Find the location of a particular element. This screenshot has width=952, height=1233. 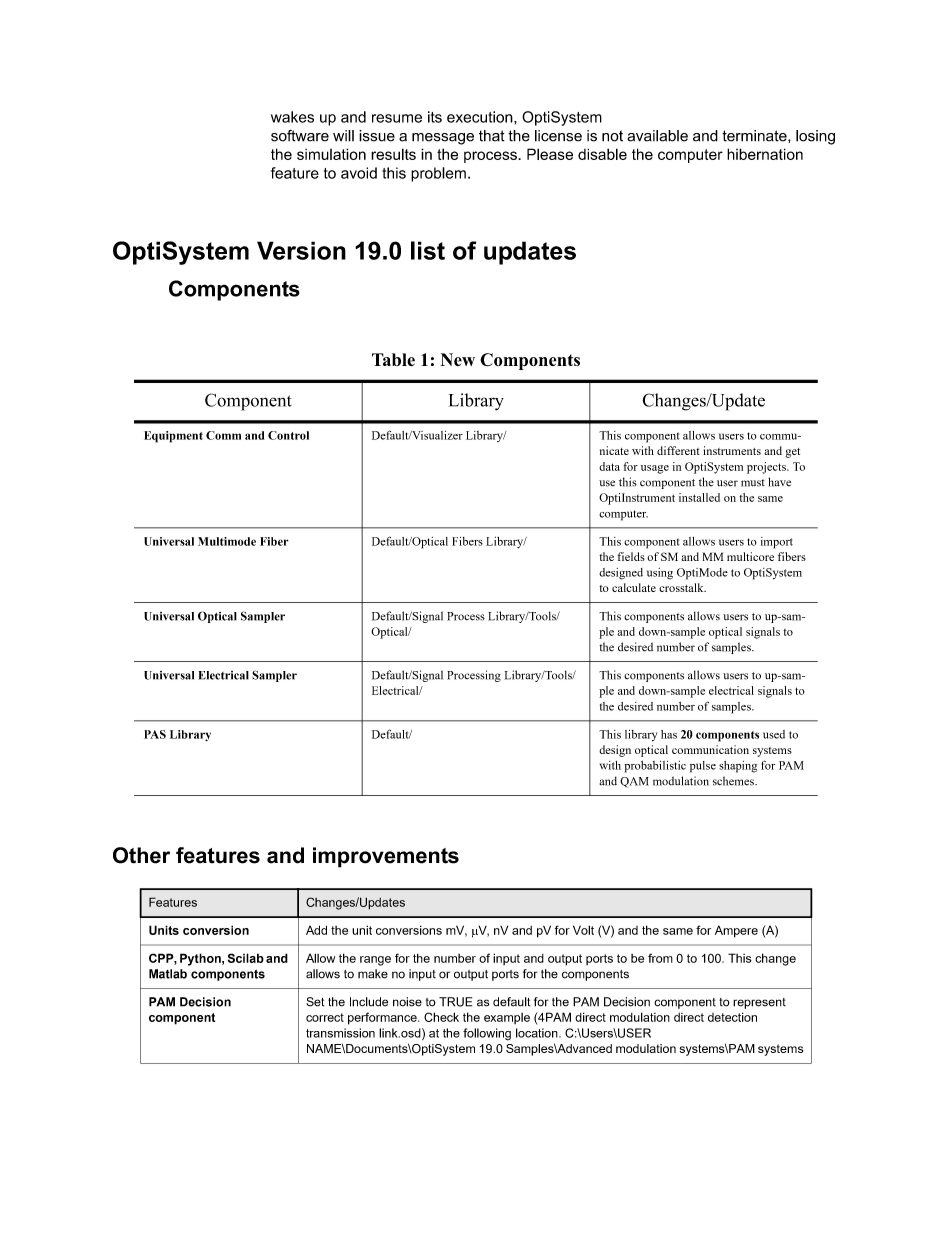

software is located at coordinates (300, 136).
